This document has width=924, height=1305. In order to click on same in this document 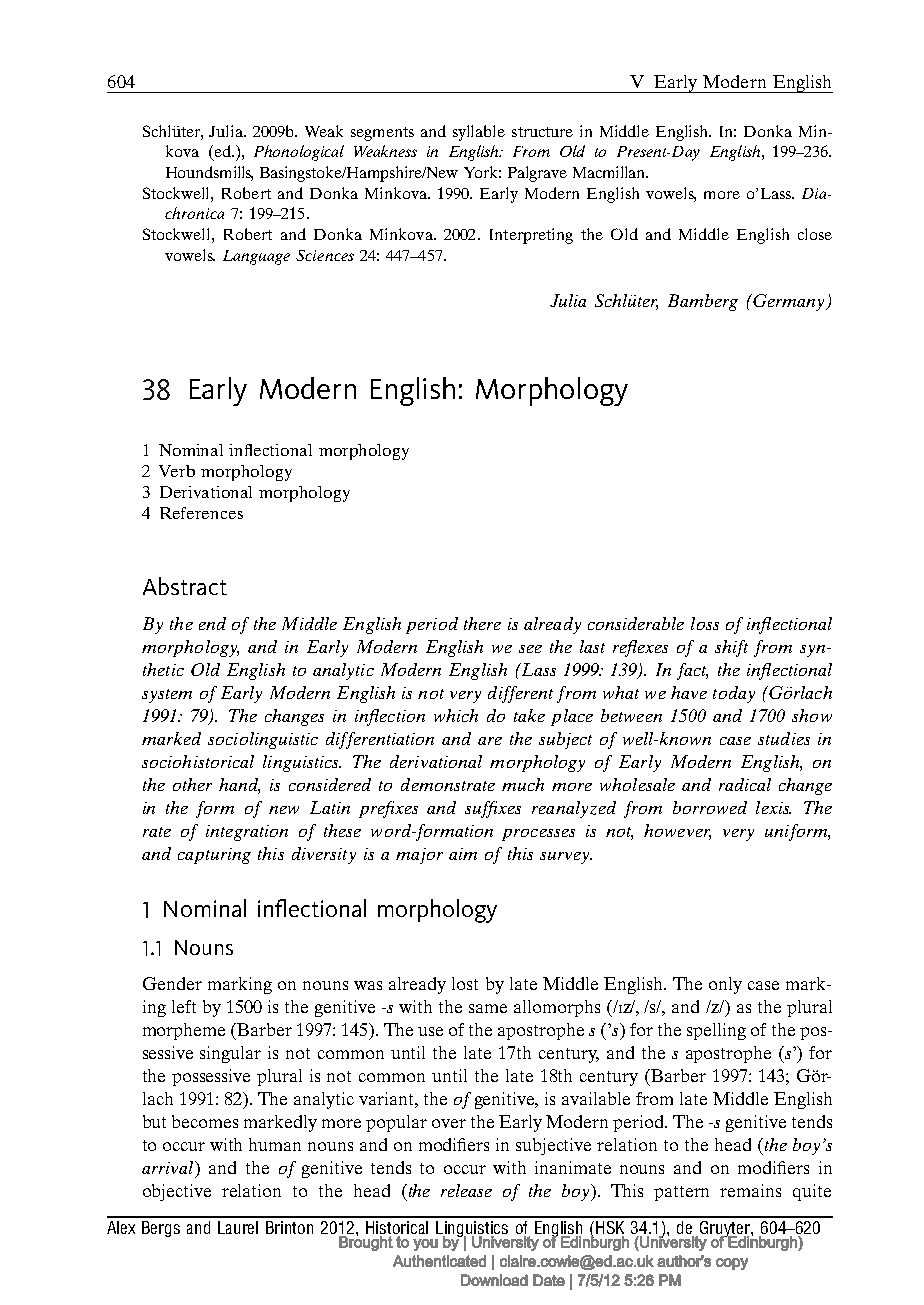, I will do `click(488, 1008)`.
